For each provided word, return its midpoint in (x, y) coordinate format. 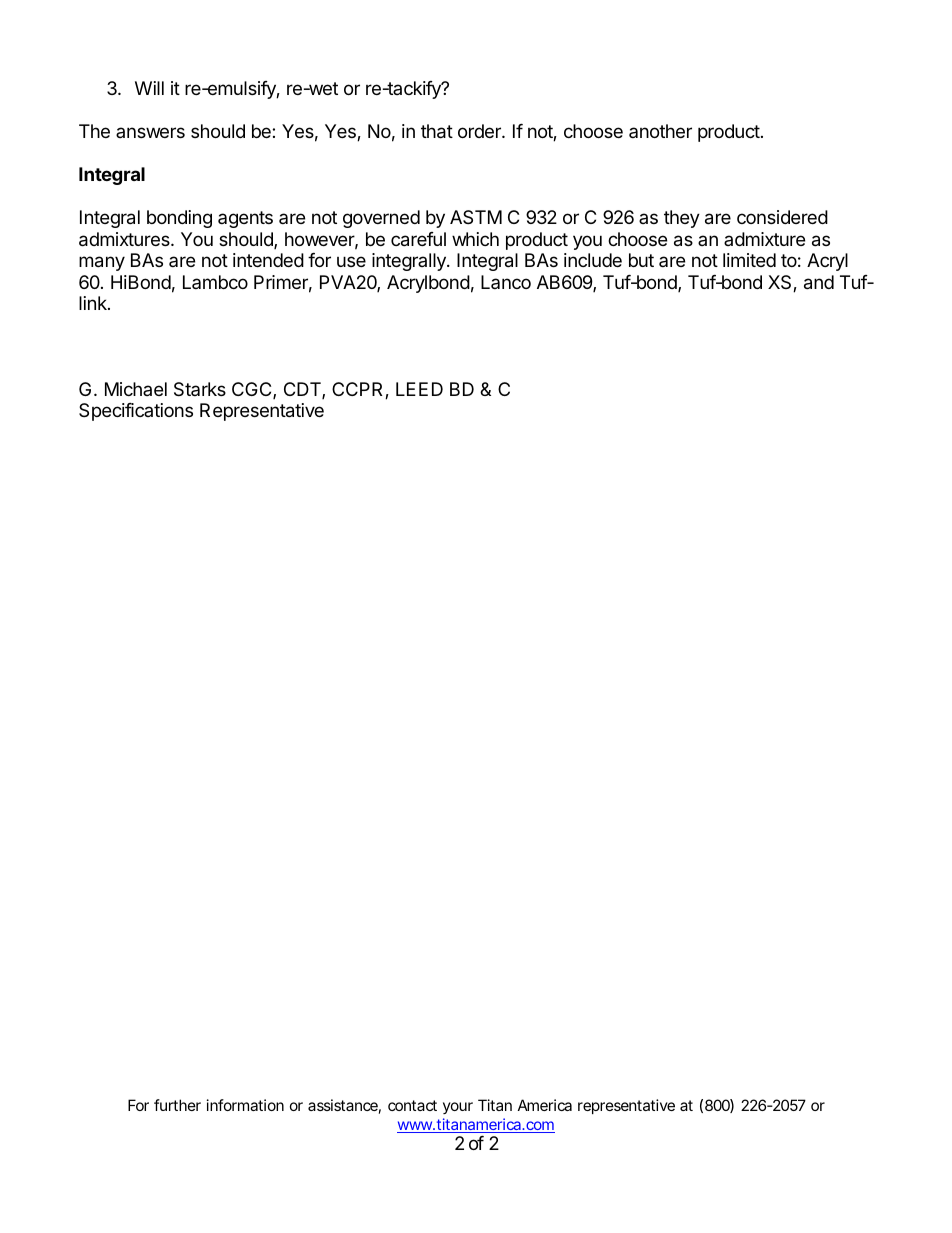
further (177, 1105)
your (458, 1108)
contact (412, 1105)
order (480, 131)
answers (150, 132)
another (660, 131)
